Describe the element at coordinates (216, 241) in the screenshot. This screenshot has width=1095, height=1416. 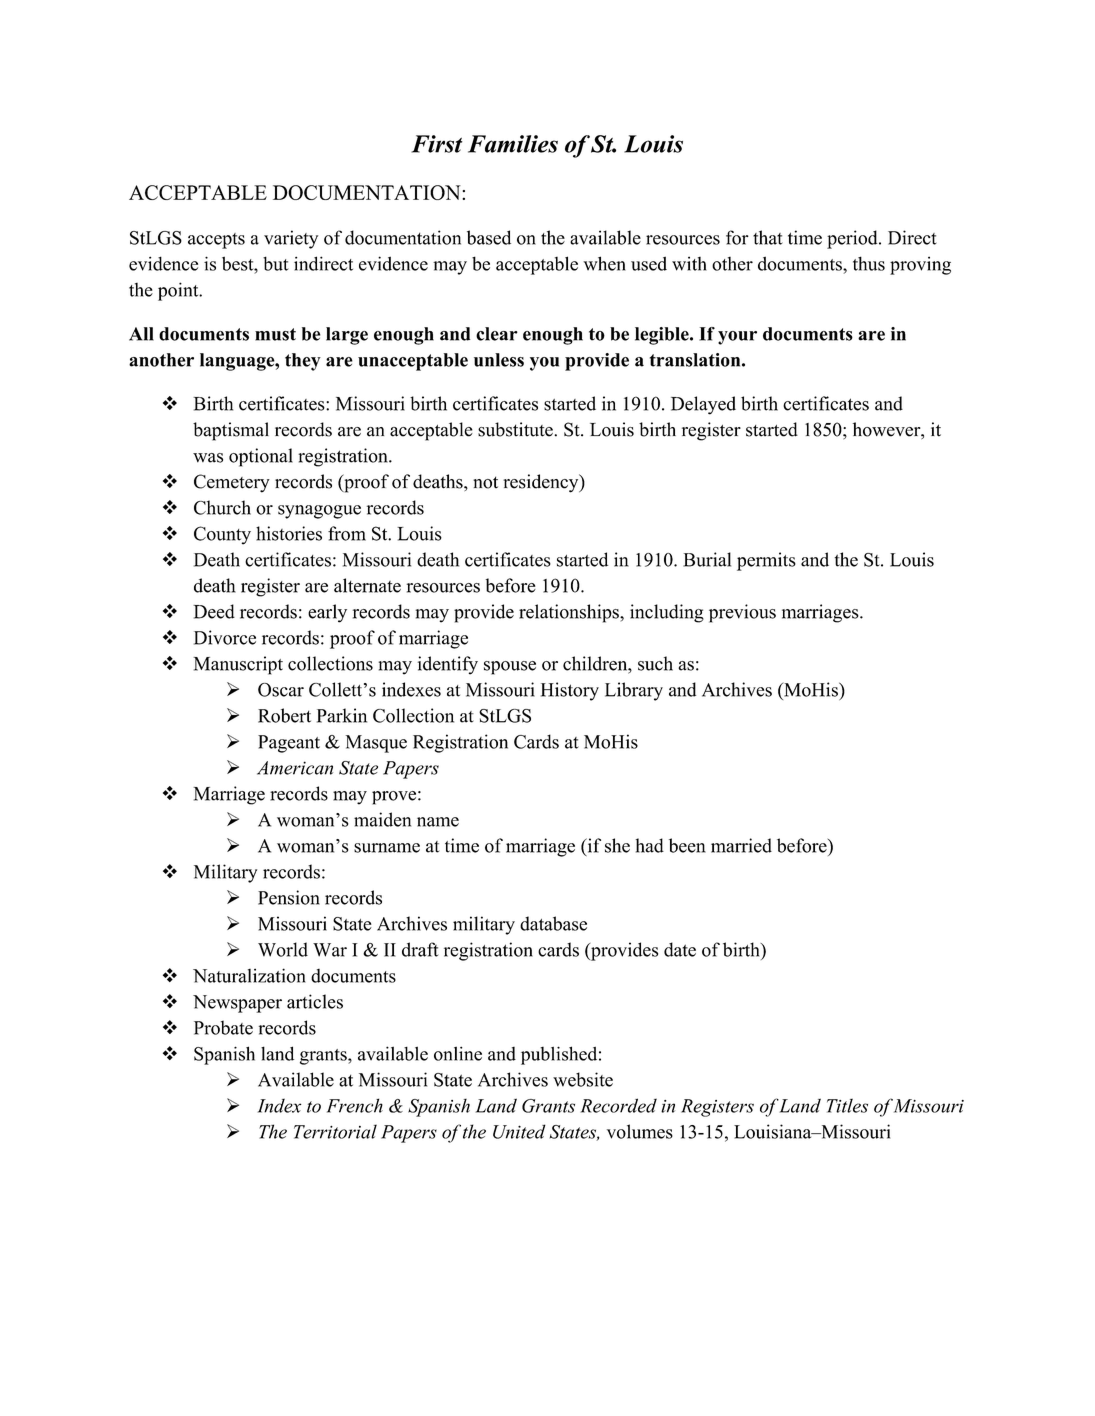
I see `accepts` at that location.
